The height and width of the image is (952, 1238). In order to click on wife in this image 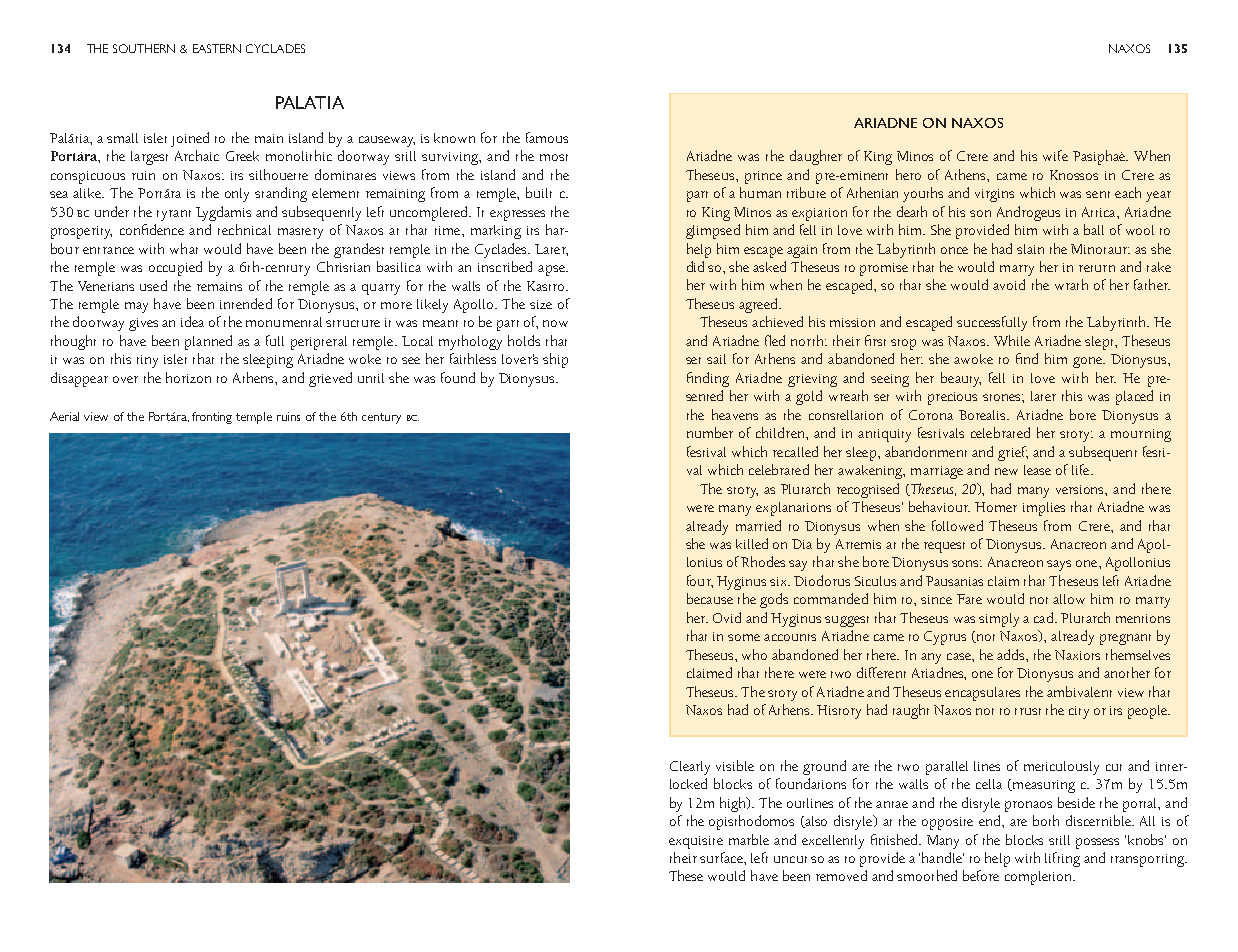, I will do `click(1055, 155)`.
